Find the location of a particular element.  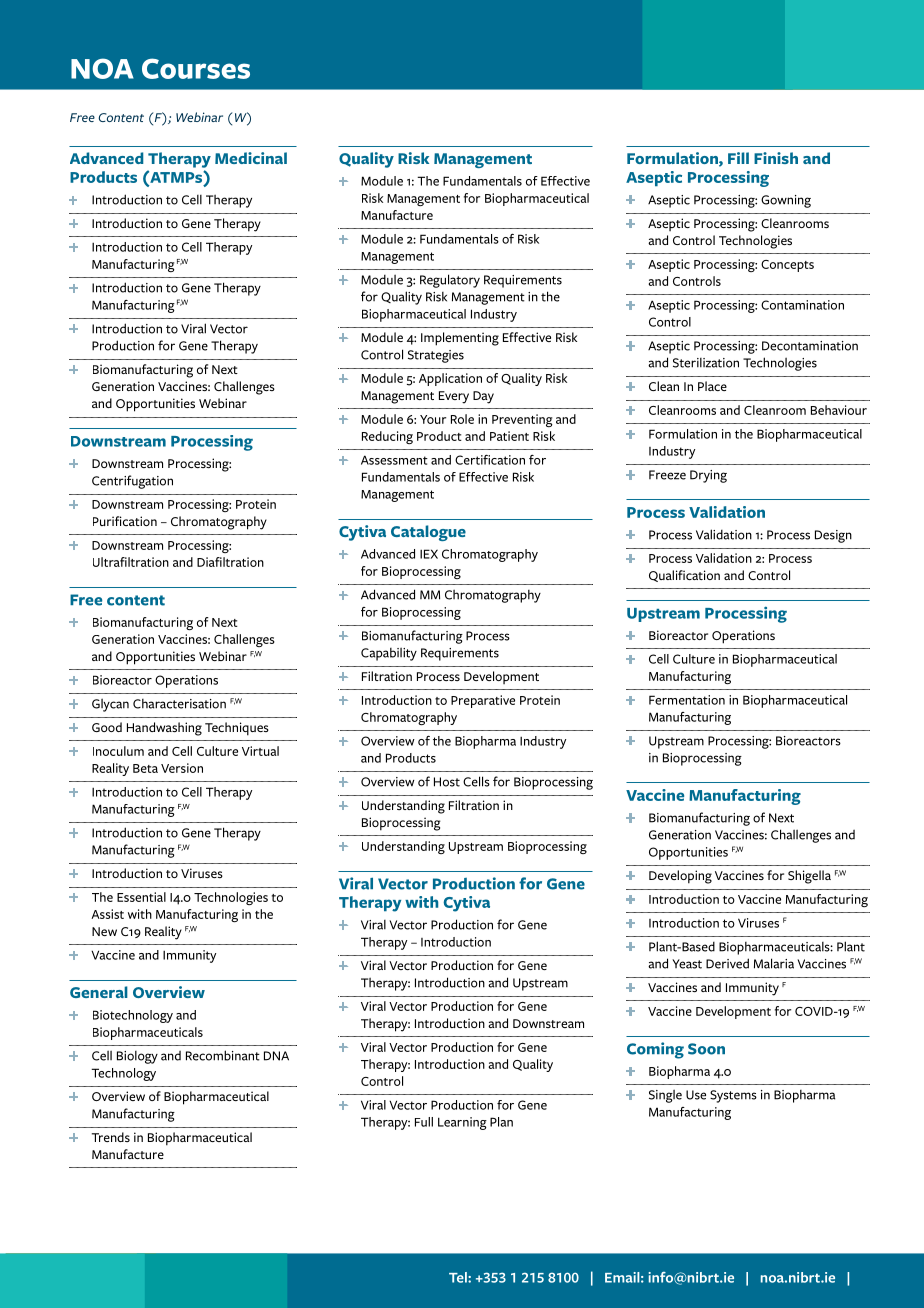

Drying is located at coordinates (708, 476).
